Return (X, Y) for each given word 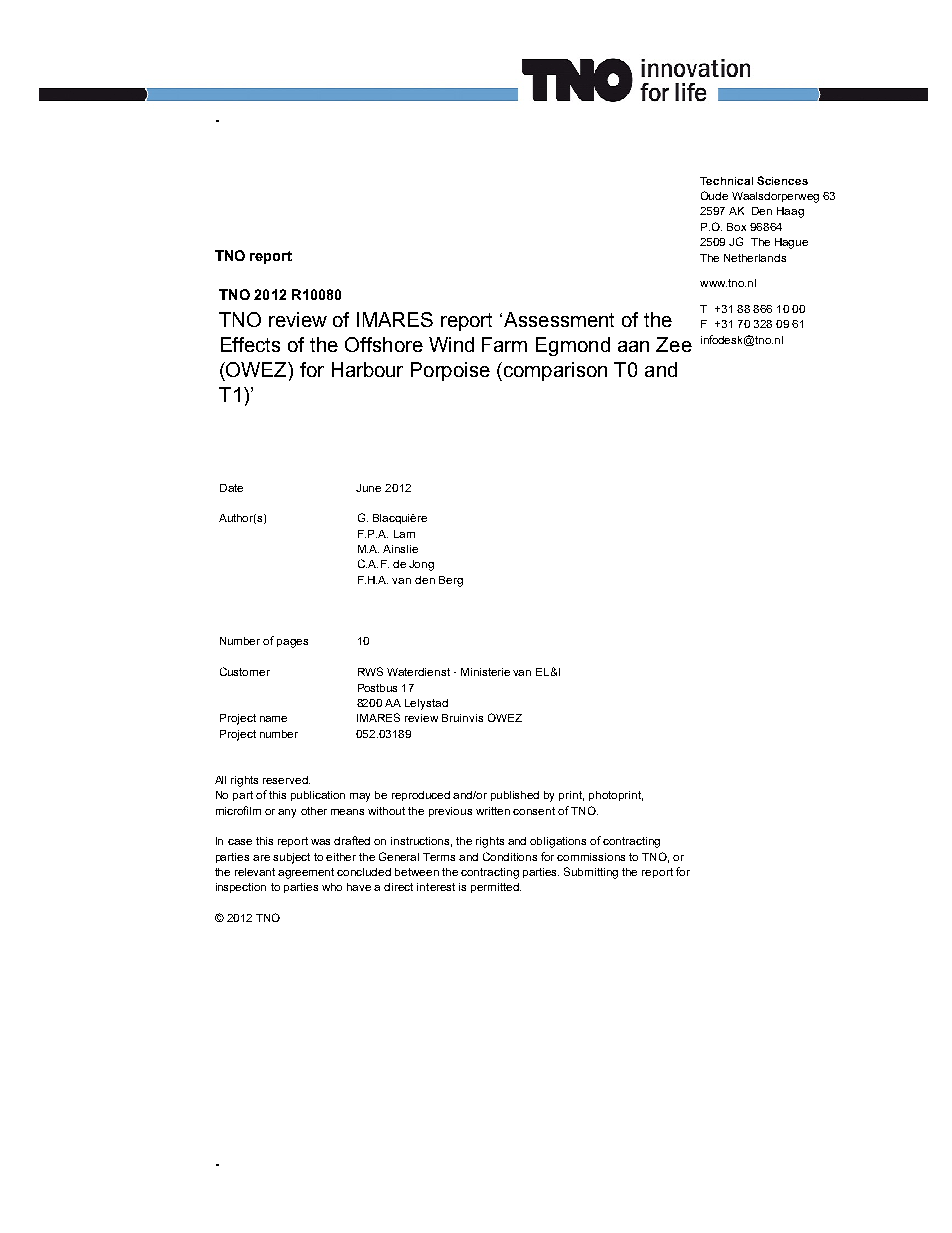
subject (291, 858)
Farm (504, 344)
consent (534, 811)
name (273, 719)
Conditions (510, 856)
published (515, 796)
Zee (674, 344)
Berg (451, 581)
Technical (726, 181)
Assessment (559, 319)
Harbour (367, 369)
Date (231, 488)
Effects (250, 344)
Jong (421, 565)
